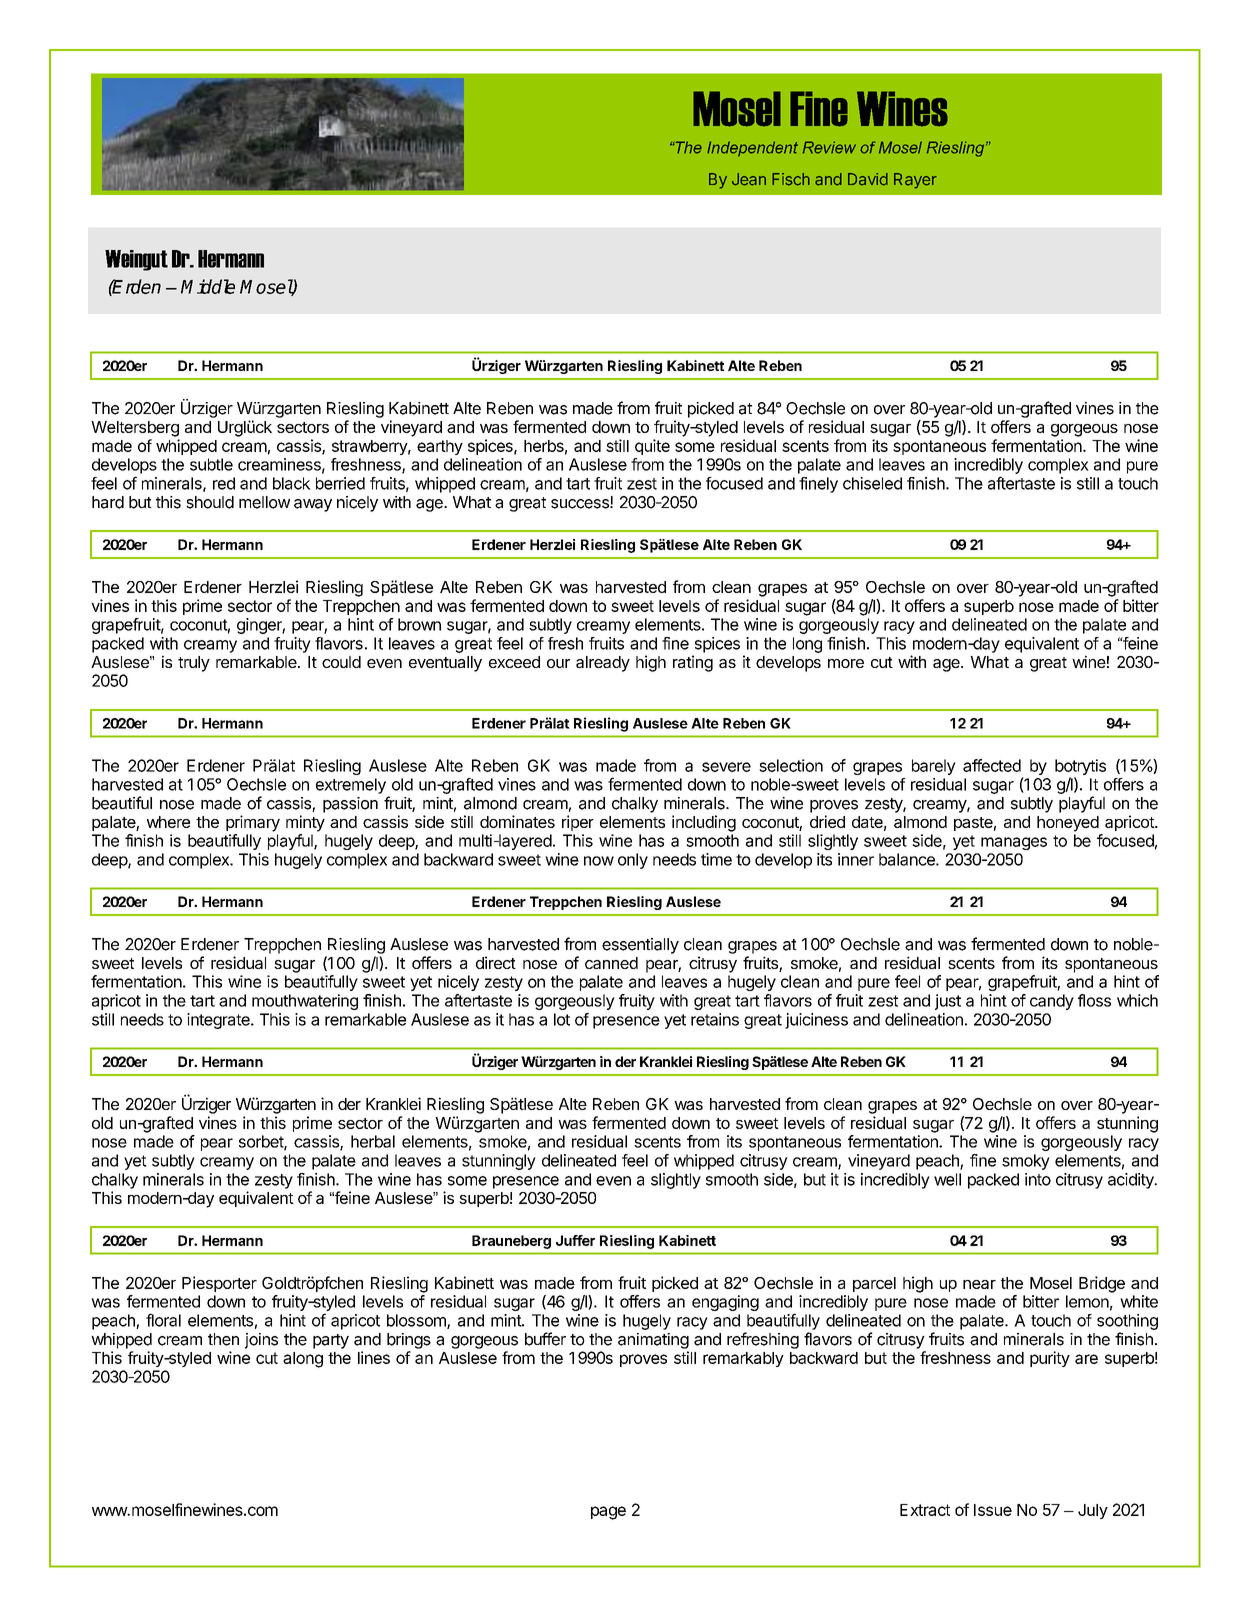 Image resolution: width=1249 pixels, height=1616 pixels. Describe the element at coordinates (872, 483) in the screenshot. I see `chiseled` at that location.
